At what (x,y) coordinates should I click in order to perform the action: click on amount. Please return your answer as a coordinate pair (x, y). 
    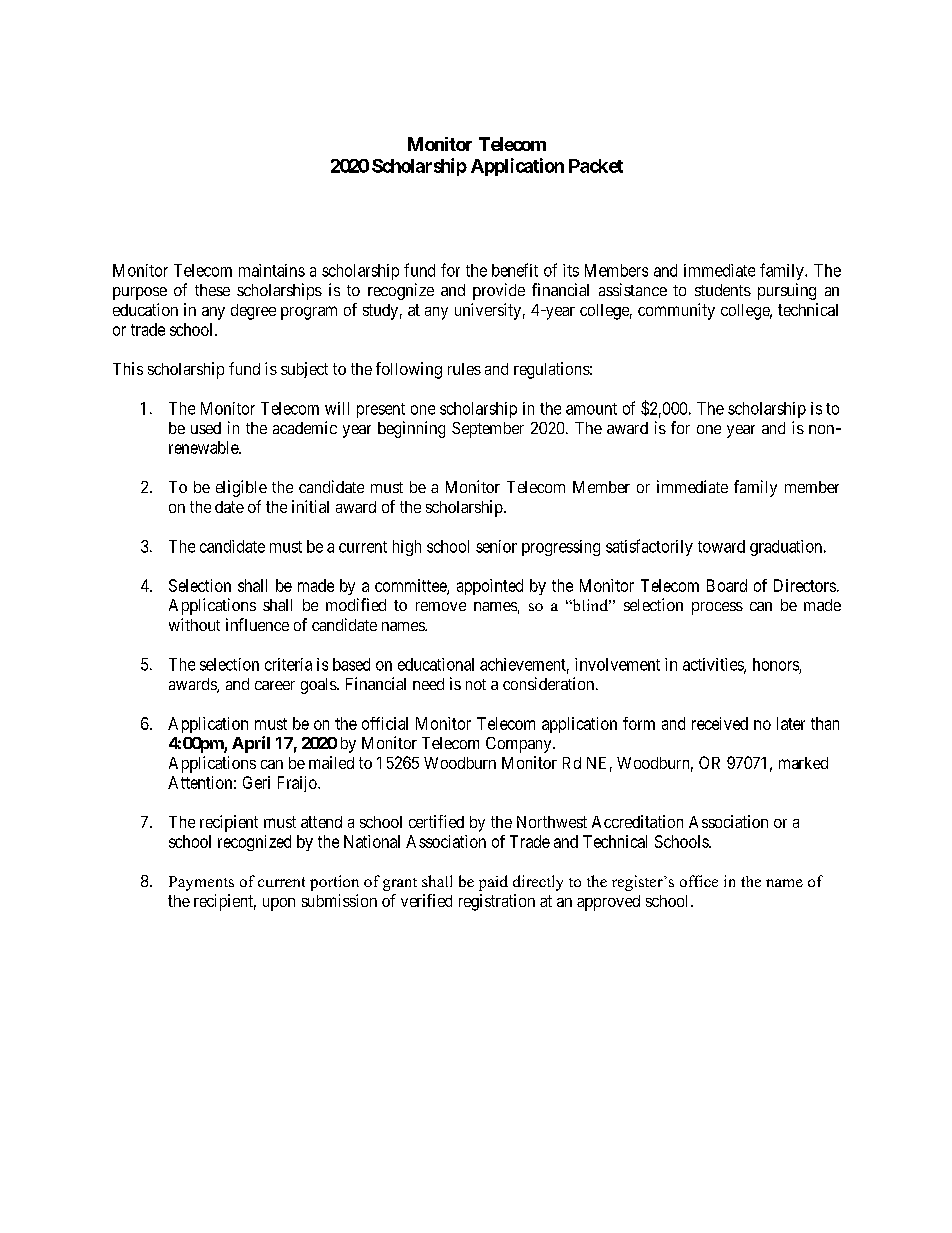
    Looking at the image, I should click on (591, 409).
